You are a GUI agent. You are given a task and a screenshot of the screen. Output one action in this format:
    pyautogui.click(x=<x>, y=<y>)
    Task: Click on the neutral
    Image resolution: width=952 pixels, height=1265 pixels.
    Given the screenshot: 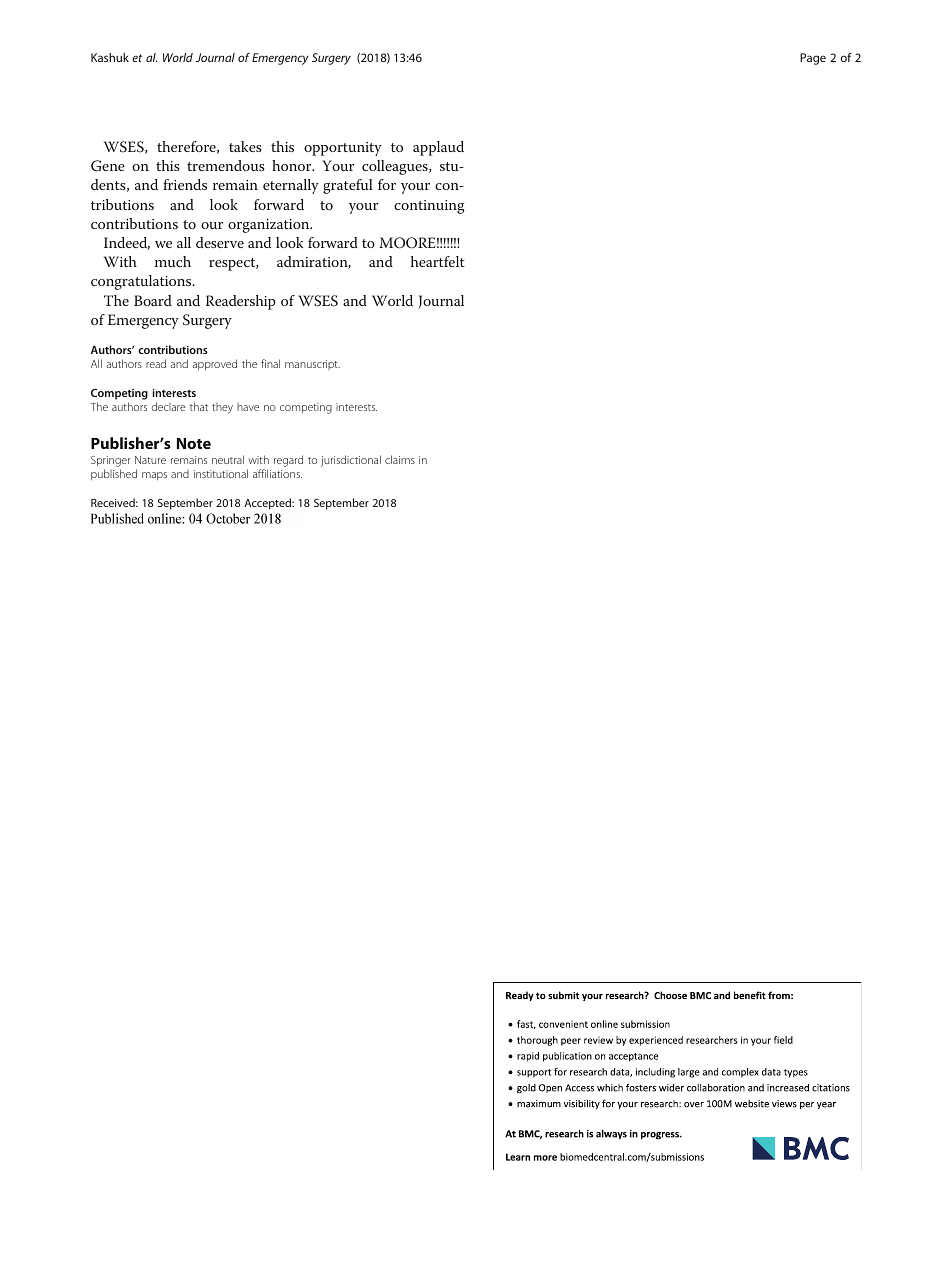 What is the action you would take?
    pyautogui.click(x=228, y=459)
